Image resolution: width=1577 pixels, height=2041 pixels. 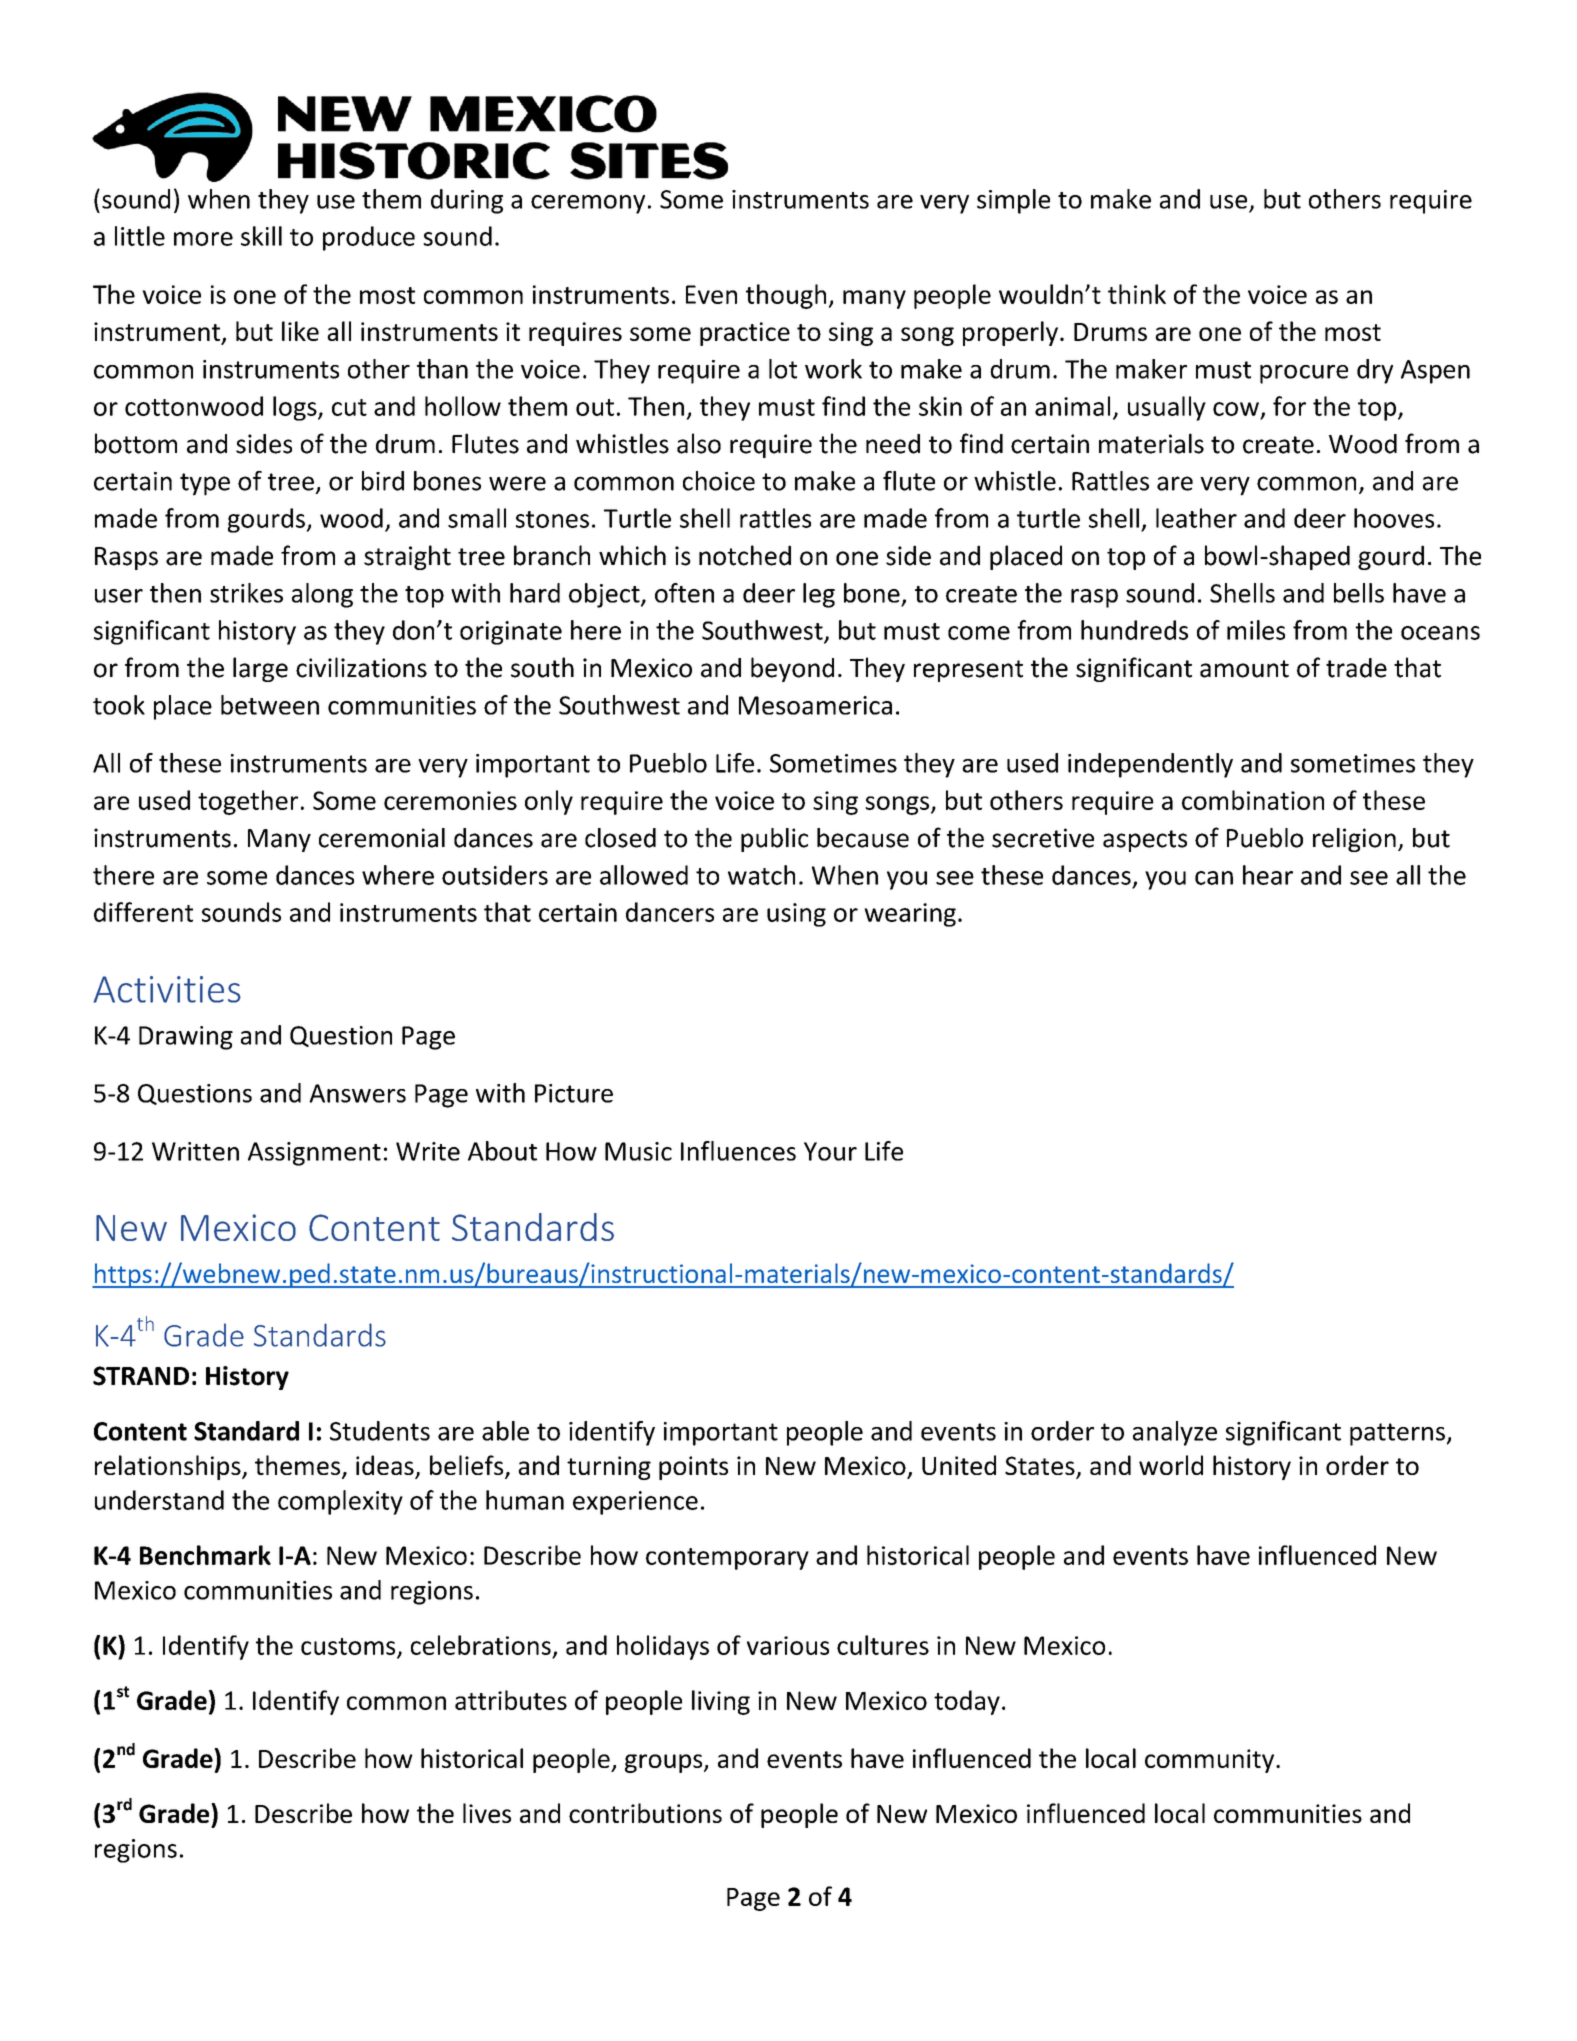 What do you see at coordinates (819, 595) in the screenshot?
I see `leg` at bounding box center [819, 595].
